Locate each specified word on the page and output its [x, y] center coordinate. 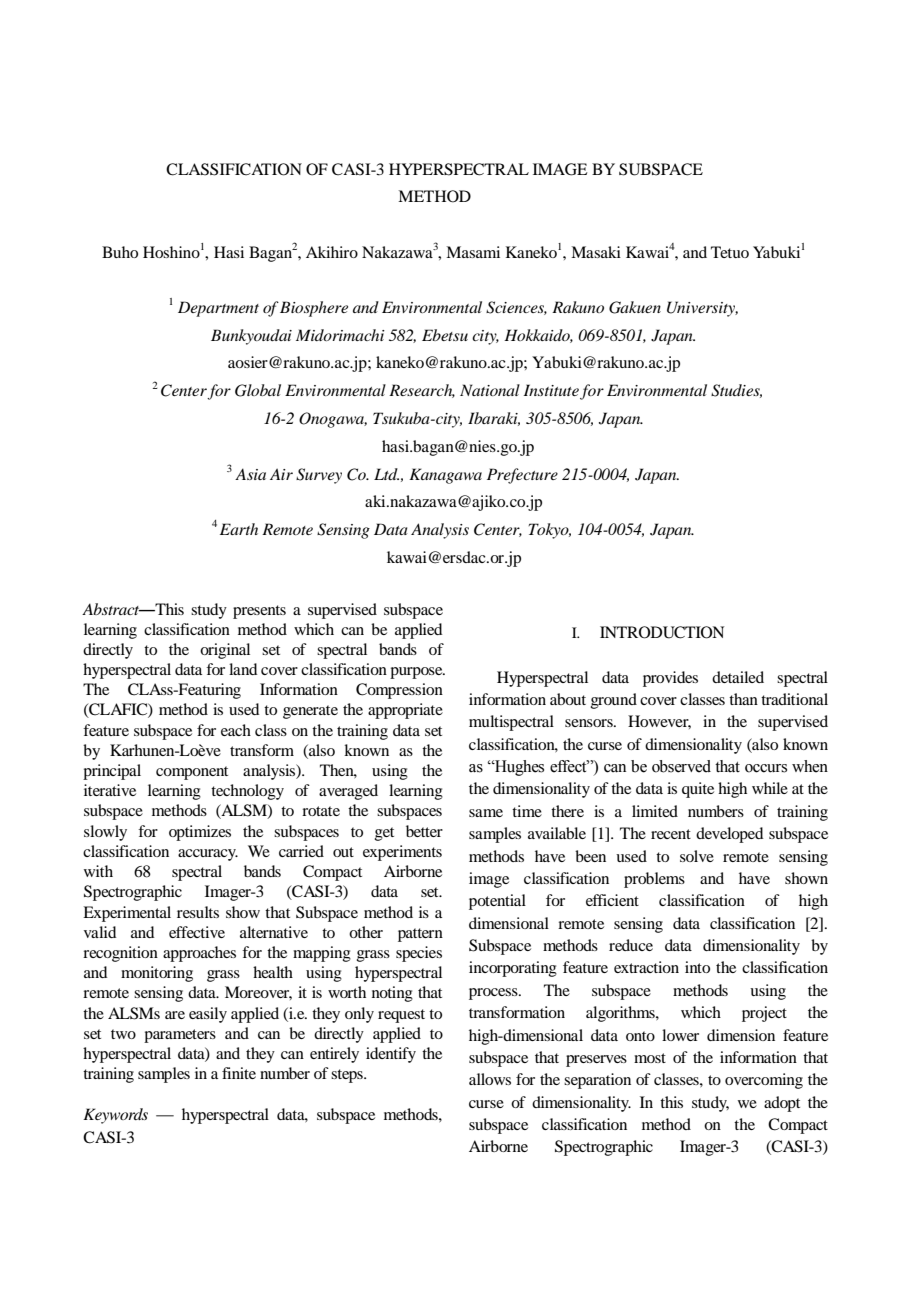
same [486, 813]
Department [218, 309]
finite [239, 1073]
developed [729, 835]
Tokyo [550, 531]
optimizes [200, 833]
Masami [473, 252]
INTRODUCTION [662, 632]
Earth [239, 529]
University [702, 309]
